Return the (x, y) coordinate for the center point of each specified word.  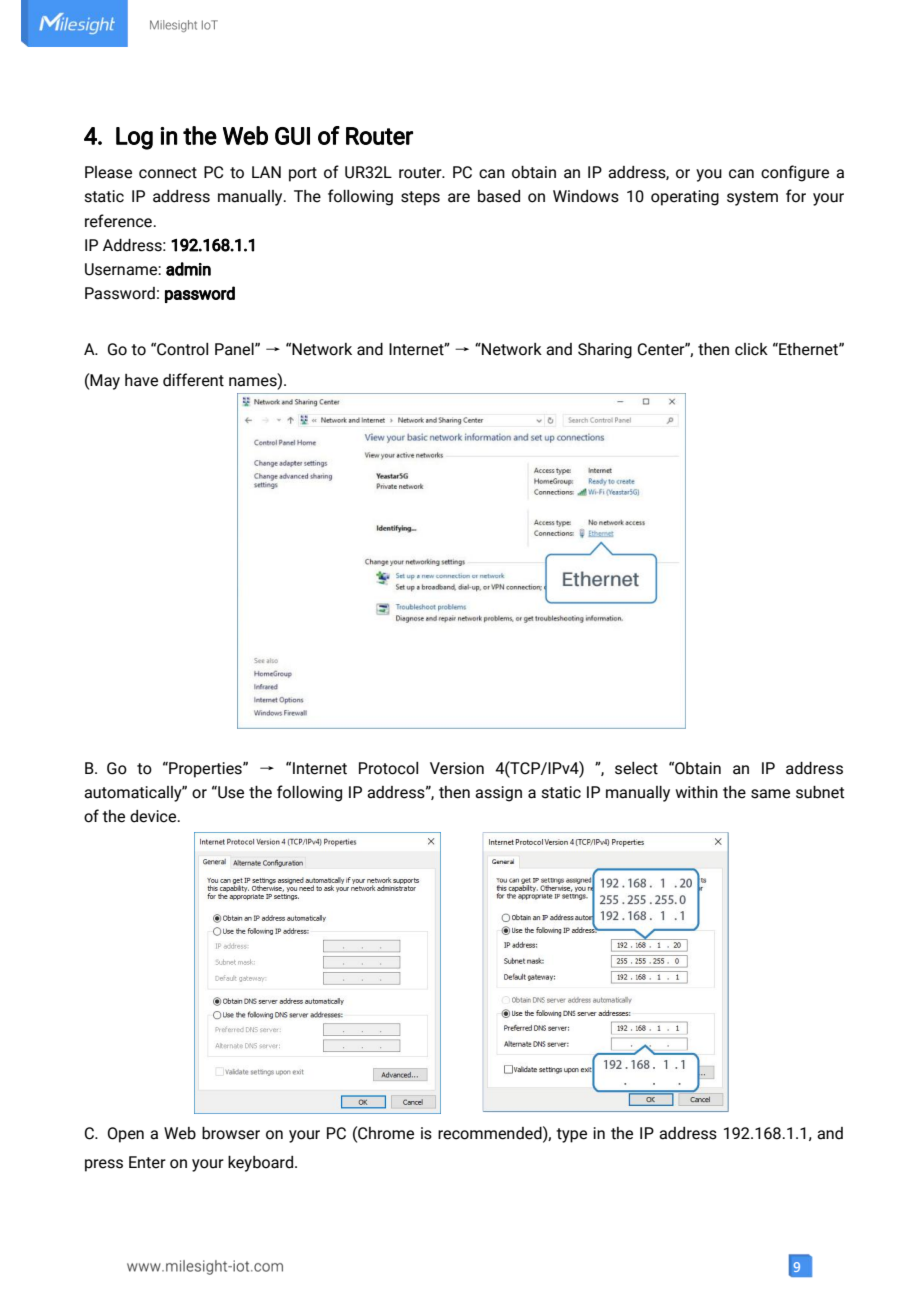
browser (231, 1133)
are (459, 198)
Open (126, 1135)
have (141, 380)
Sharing (605, 351)
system (752, 198)
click (751, 349)
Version (457, 768)
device (154, 816)
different (193, 380)
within (696, 792)
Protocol (388, 768)
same (770, 794)
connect (168, 173)
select (636, 768)
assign (498, 794)
